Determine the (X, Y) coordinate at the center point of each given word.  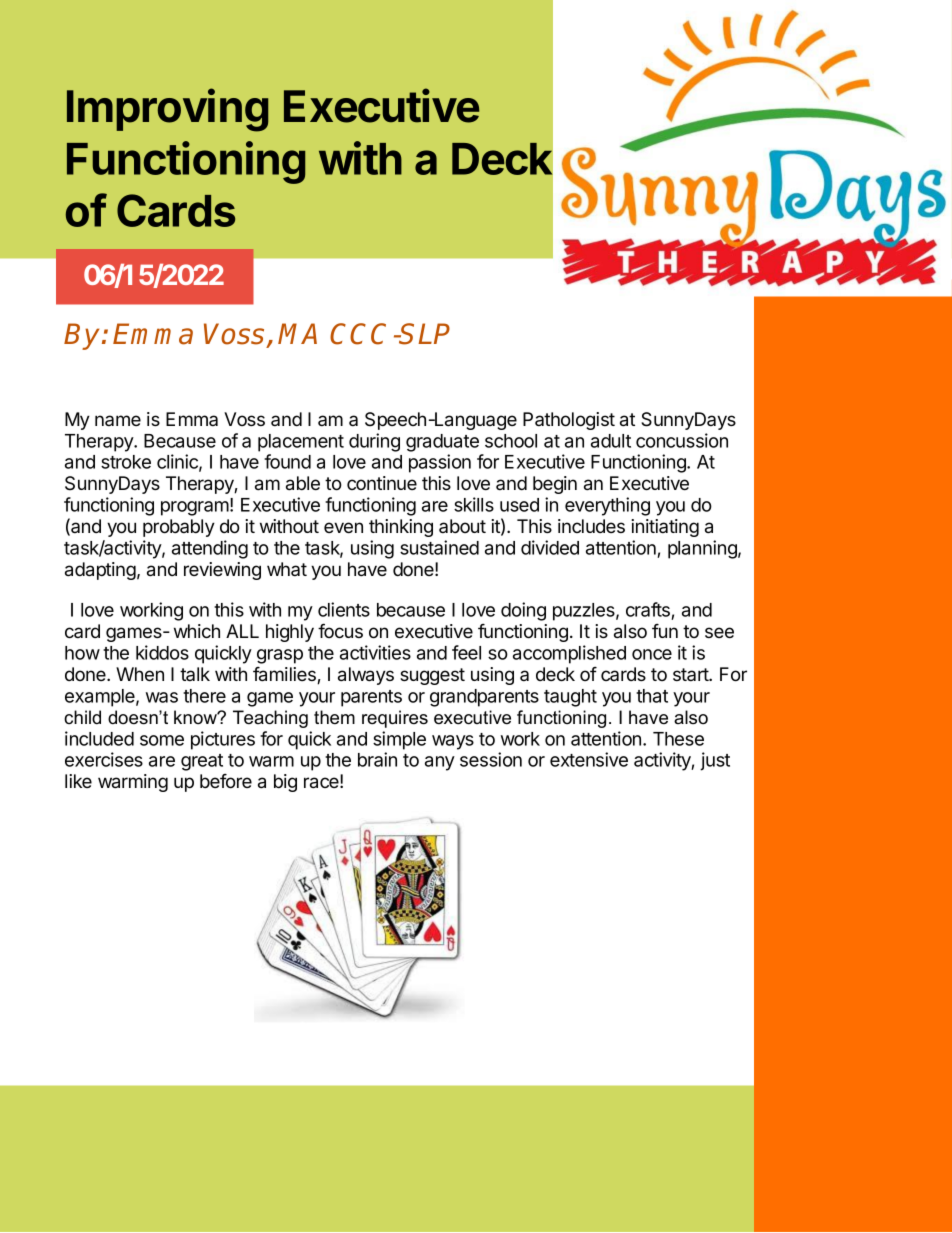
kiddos (162, 652)
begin (555, 485)
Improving (167, 110)
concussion (682, 440)
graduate (442, 443)
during (374, 442)
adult (611, 441)
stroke (126, 462)
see (719, 632)
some (162, 740)
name (118, 420)
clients (344, 609)
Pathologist (569, 421)
